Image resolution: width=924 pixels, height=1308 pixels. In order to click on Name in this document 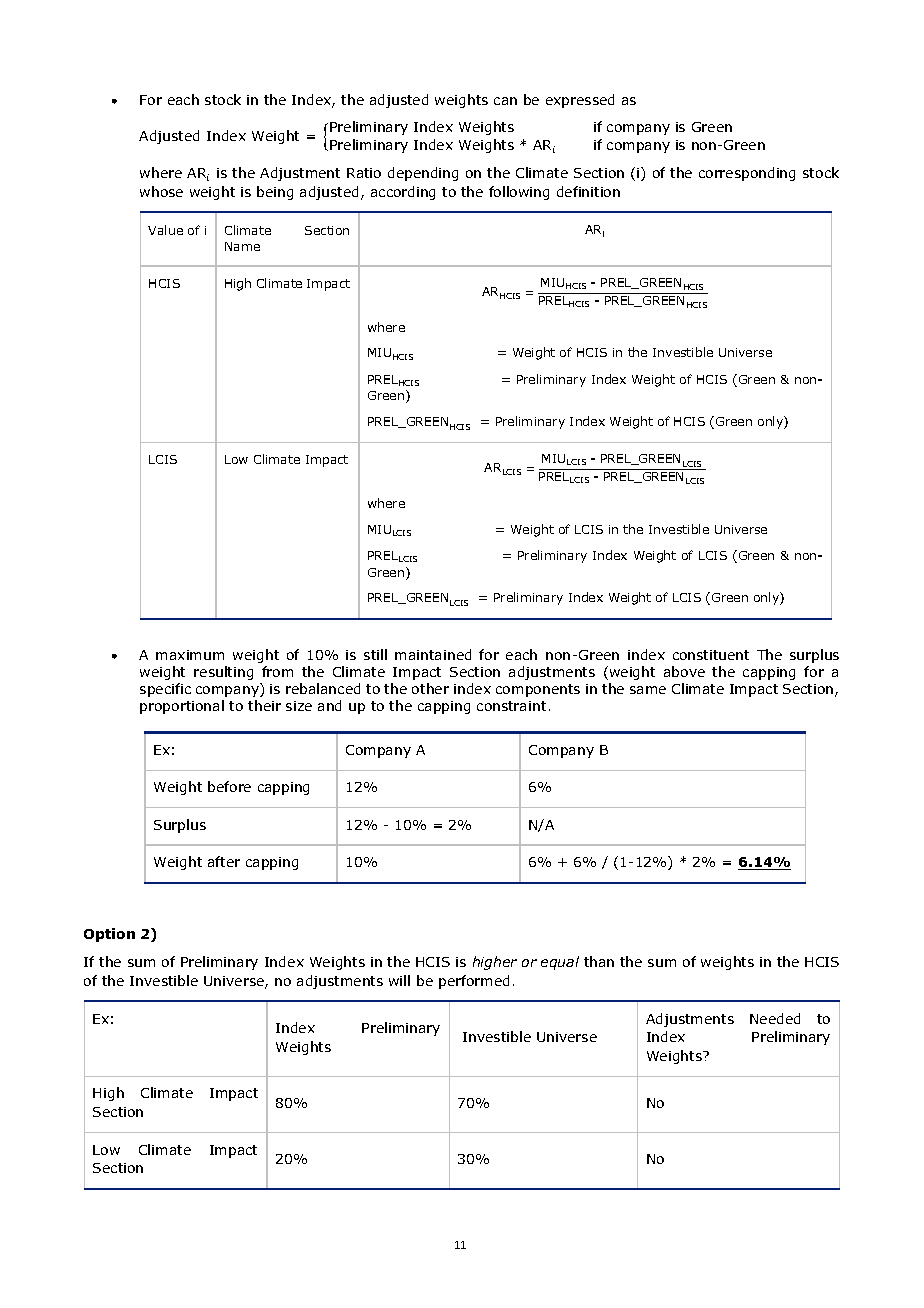, I will do `click(242, 246)`.
